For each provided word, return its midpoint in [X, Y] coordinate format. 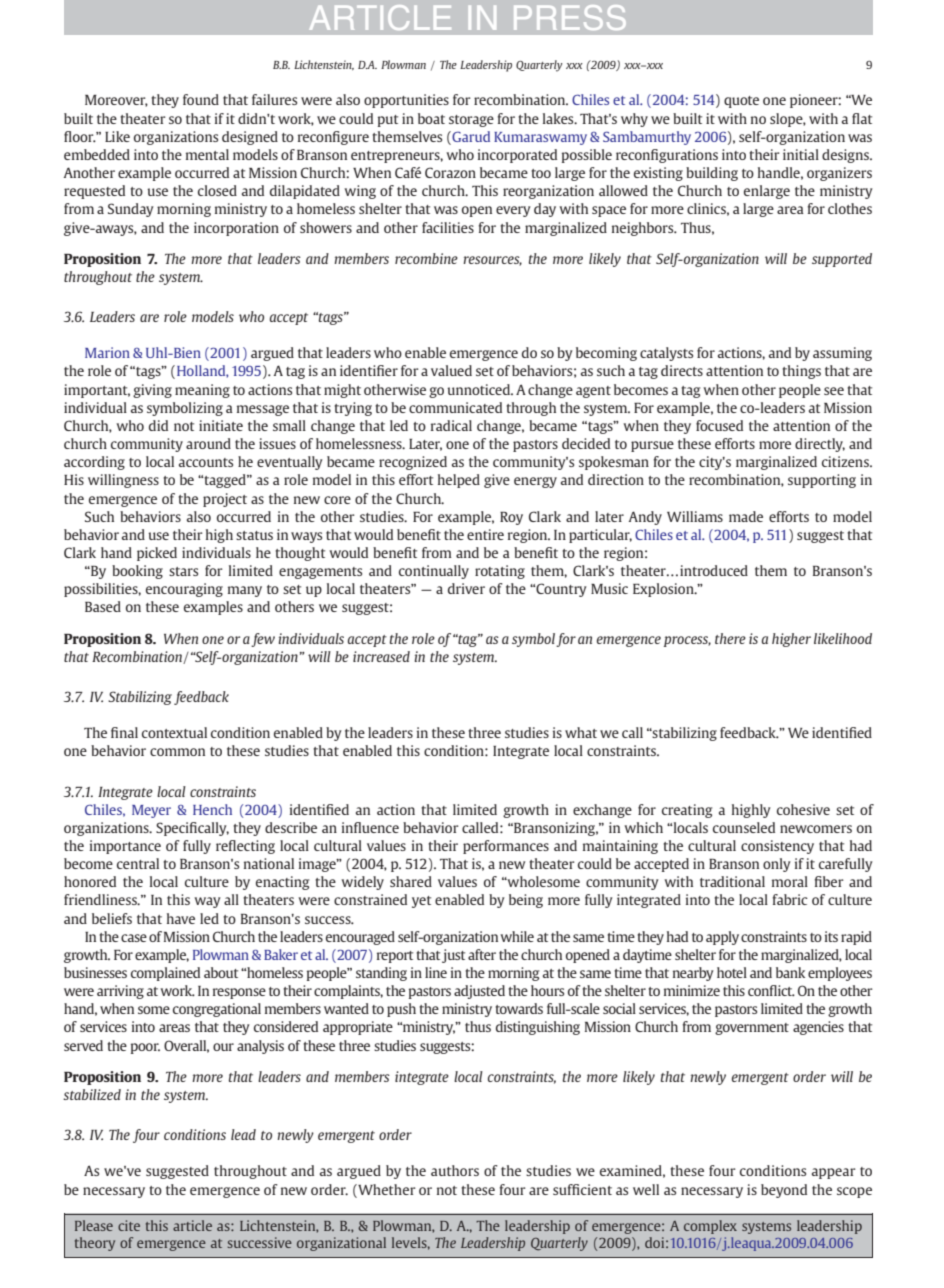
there [730, 638]
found [201, 99]
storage [471, 121]
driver [466, 588]
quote [741, 102]
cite [129, 1225]
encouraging [184, 590]
